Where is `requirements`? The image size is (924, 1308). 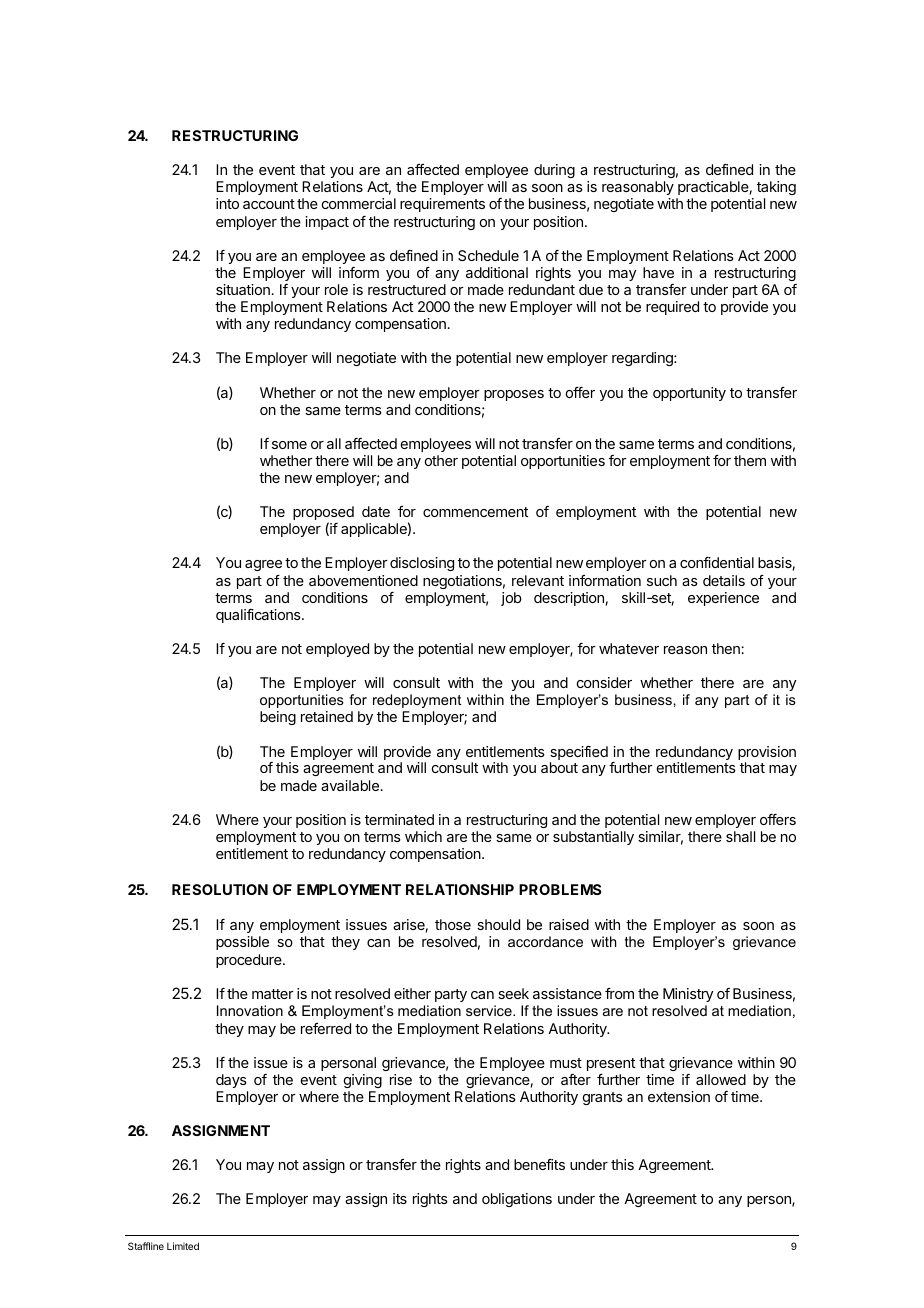 requirements is located at coordinates (442, 205).
